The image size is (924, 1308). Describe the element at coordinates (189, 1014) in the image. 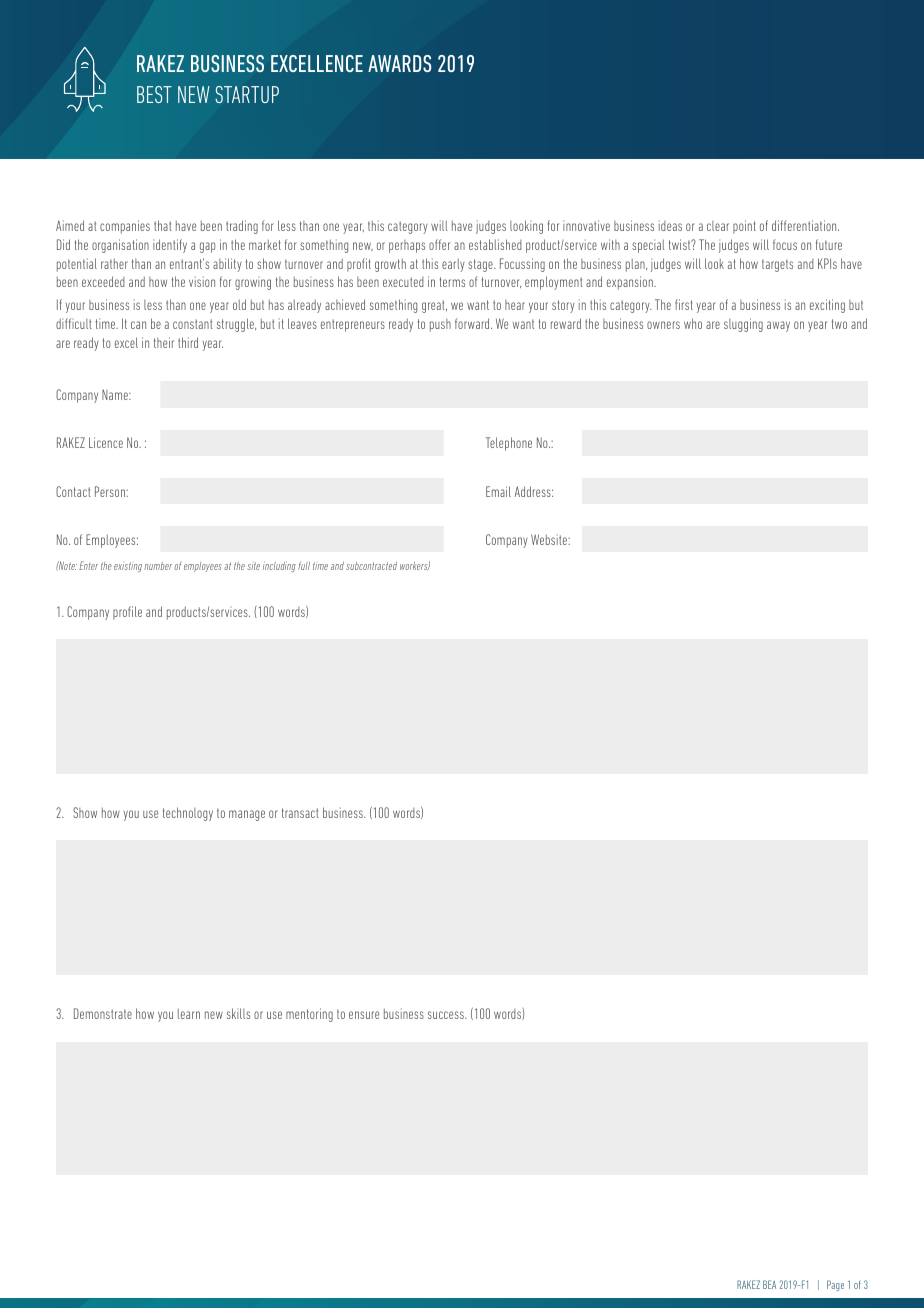

I see `learn` at that location.
